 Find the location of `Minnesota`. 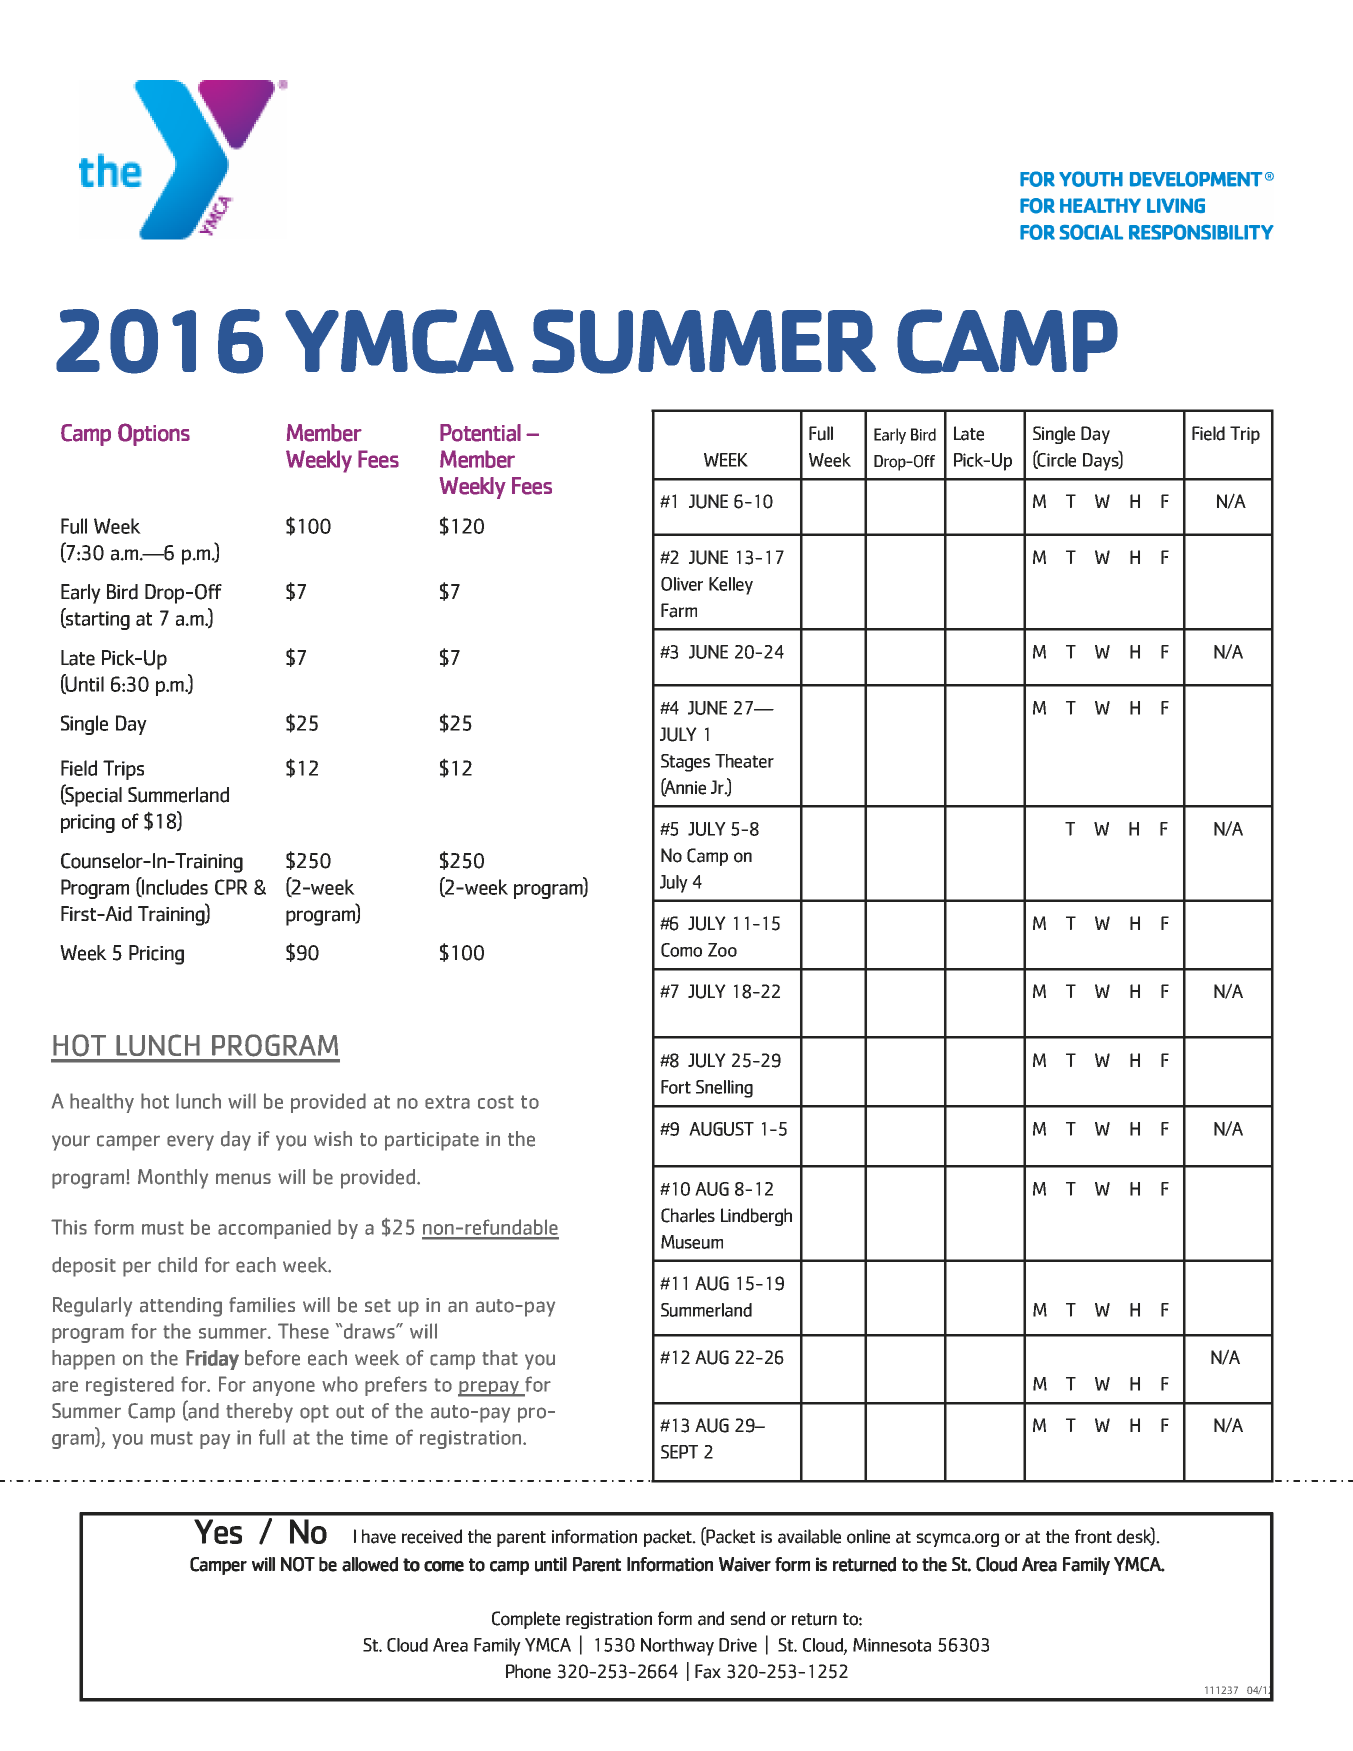

Minnesota is located at coordinates (892, 1645).
